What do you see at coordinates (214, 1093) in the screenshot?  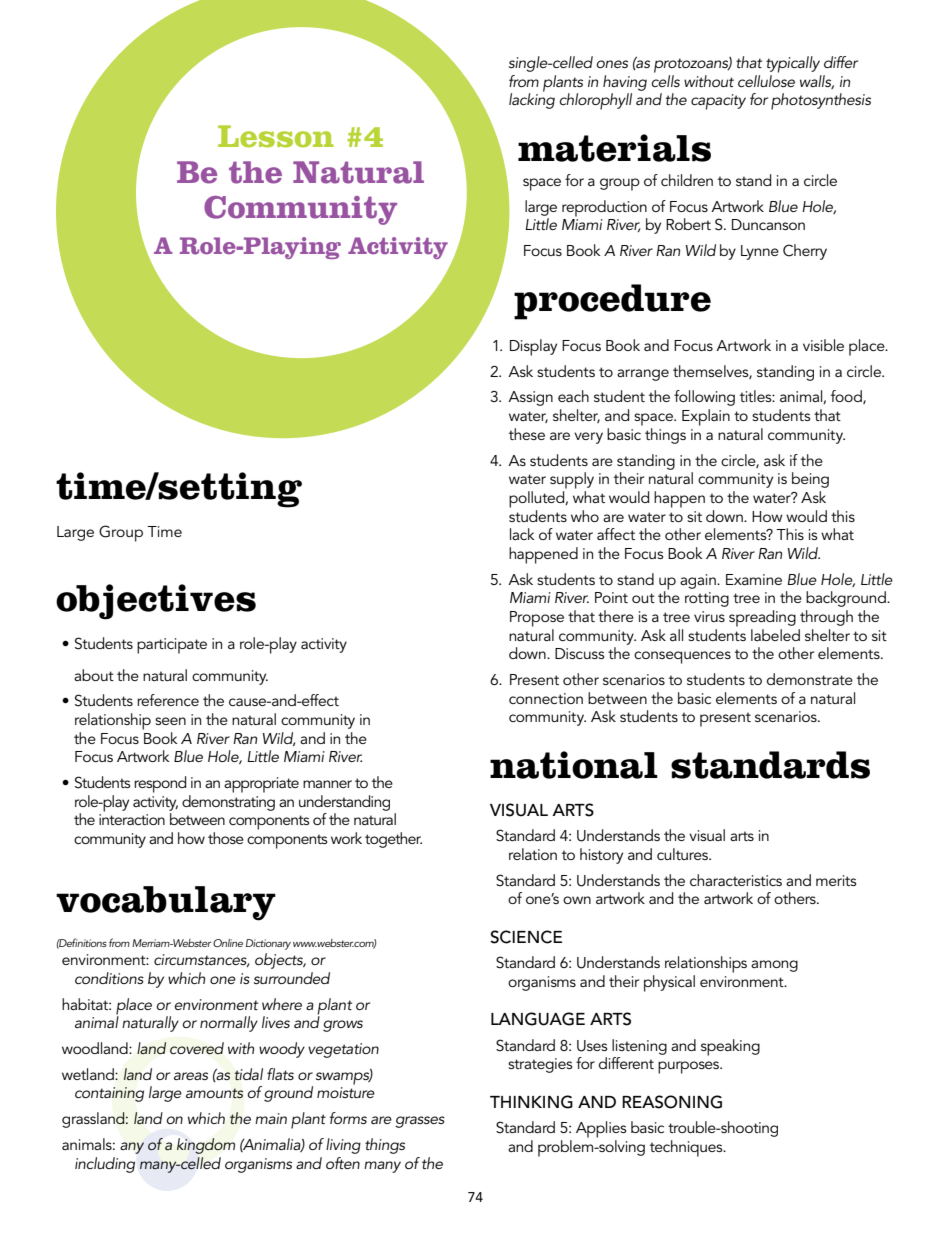 I see `amounts` at bounding box center [214, 1093].
